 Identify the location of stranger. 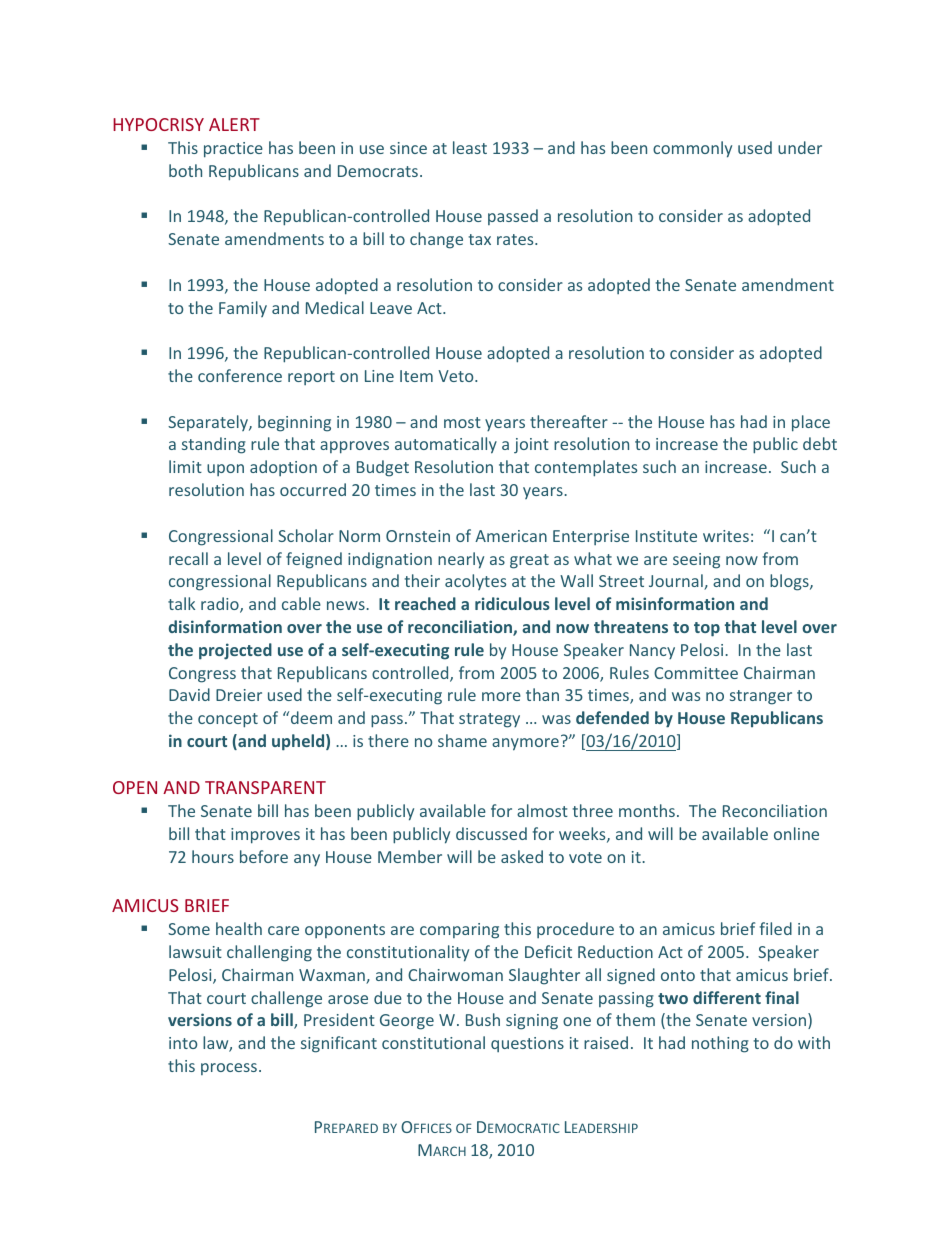
(761, 697).
